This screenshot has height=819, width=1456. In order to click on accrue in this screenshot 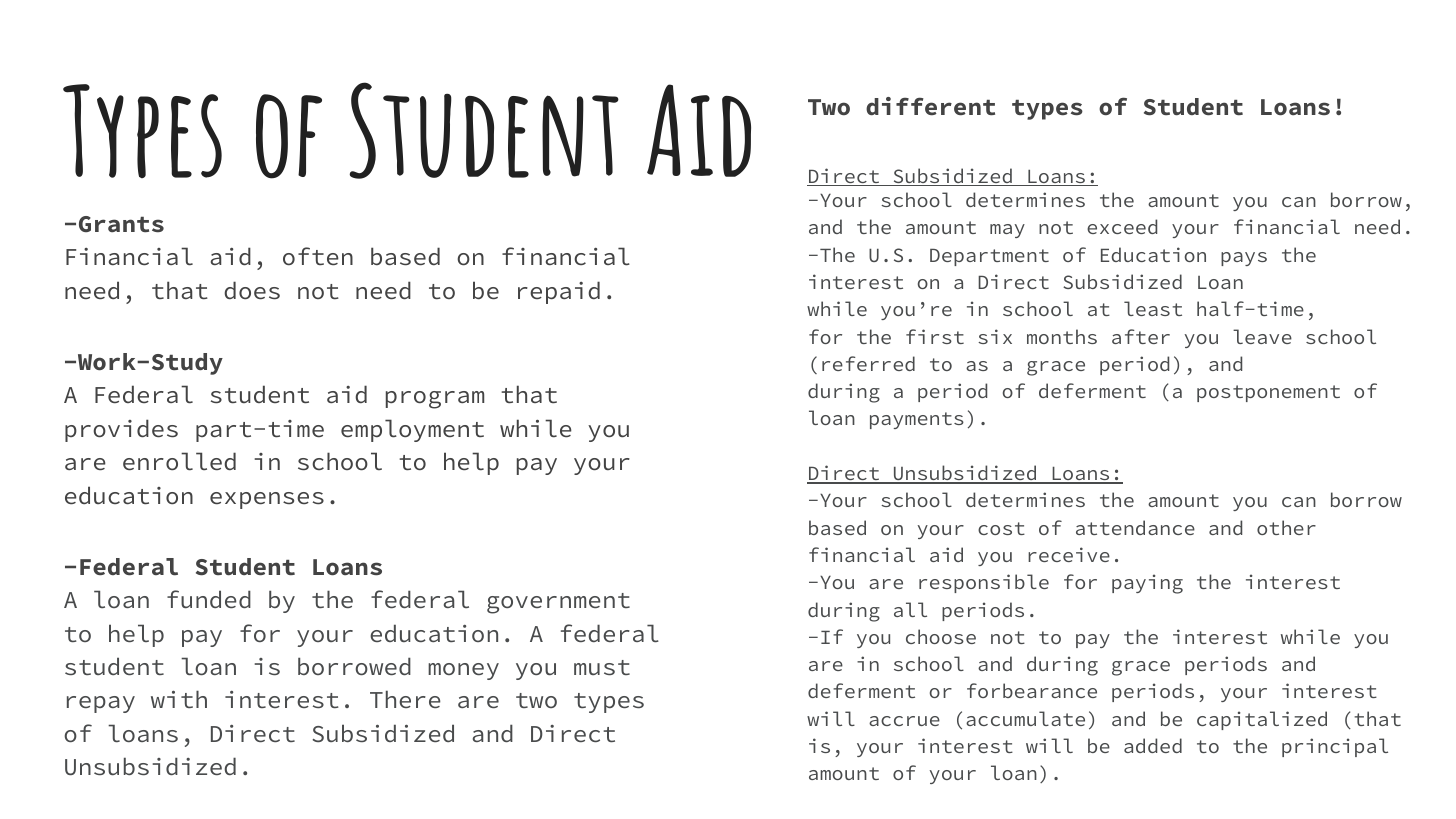, I will do `click(904, 721)`.
